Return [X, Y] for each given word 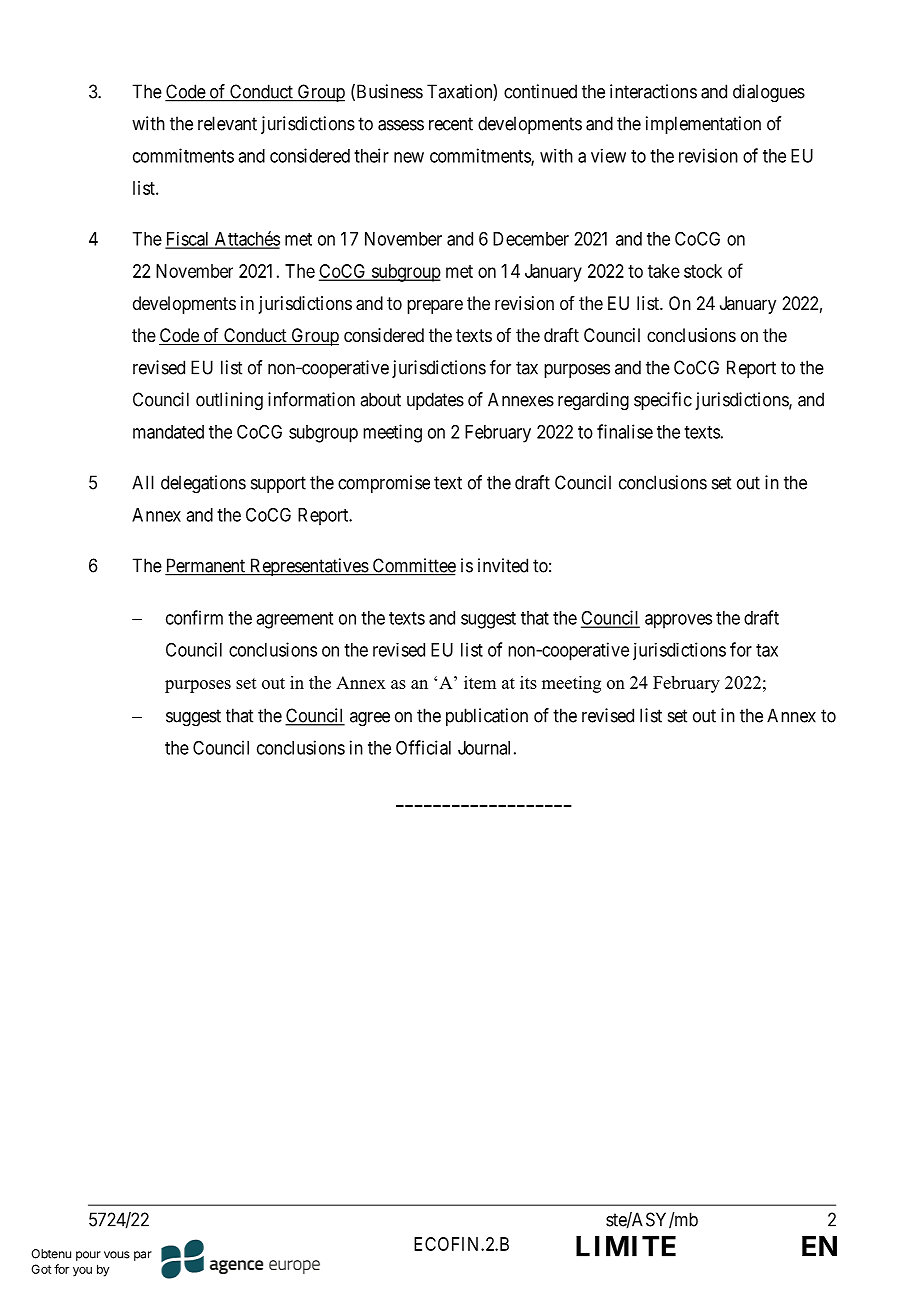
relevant [227, 123]
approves [678, 621]
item [480, 682]
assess [401, 125]
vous [117, 1255]
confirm [194, 617]
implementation [703, 125]
